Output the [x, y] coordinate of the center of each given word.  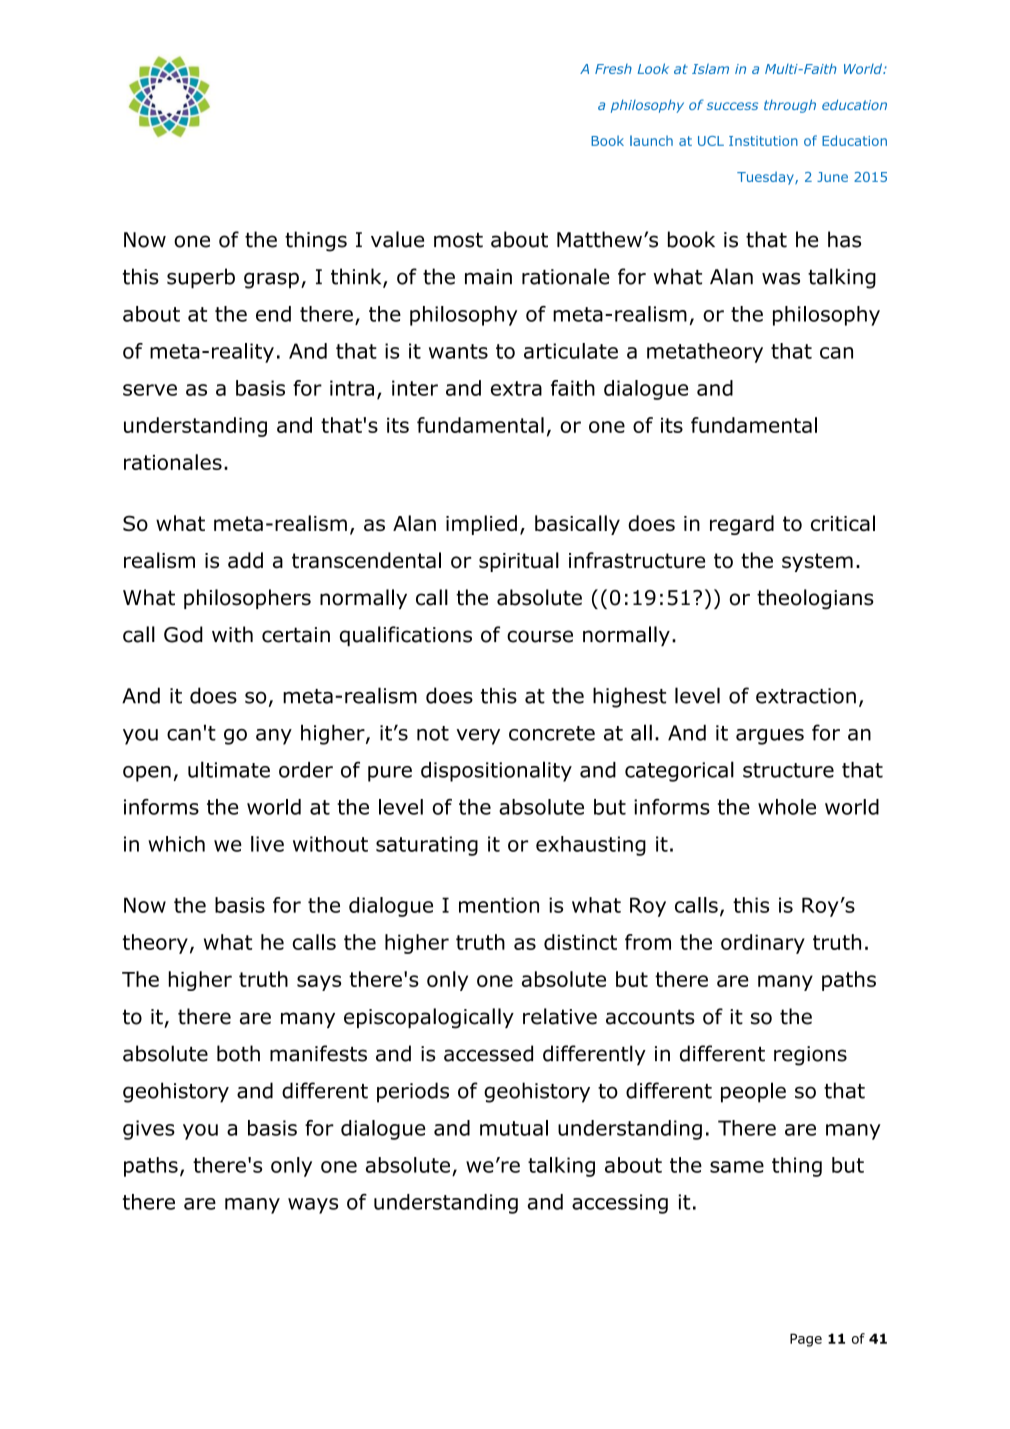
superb [201, 278]
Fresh [613, 69]
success [732, 106]
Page [806, 1340]
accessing [620, 1204]
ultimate [229, 769]
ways [313, 1206]
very [478, 737]
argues [770, 737]
